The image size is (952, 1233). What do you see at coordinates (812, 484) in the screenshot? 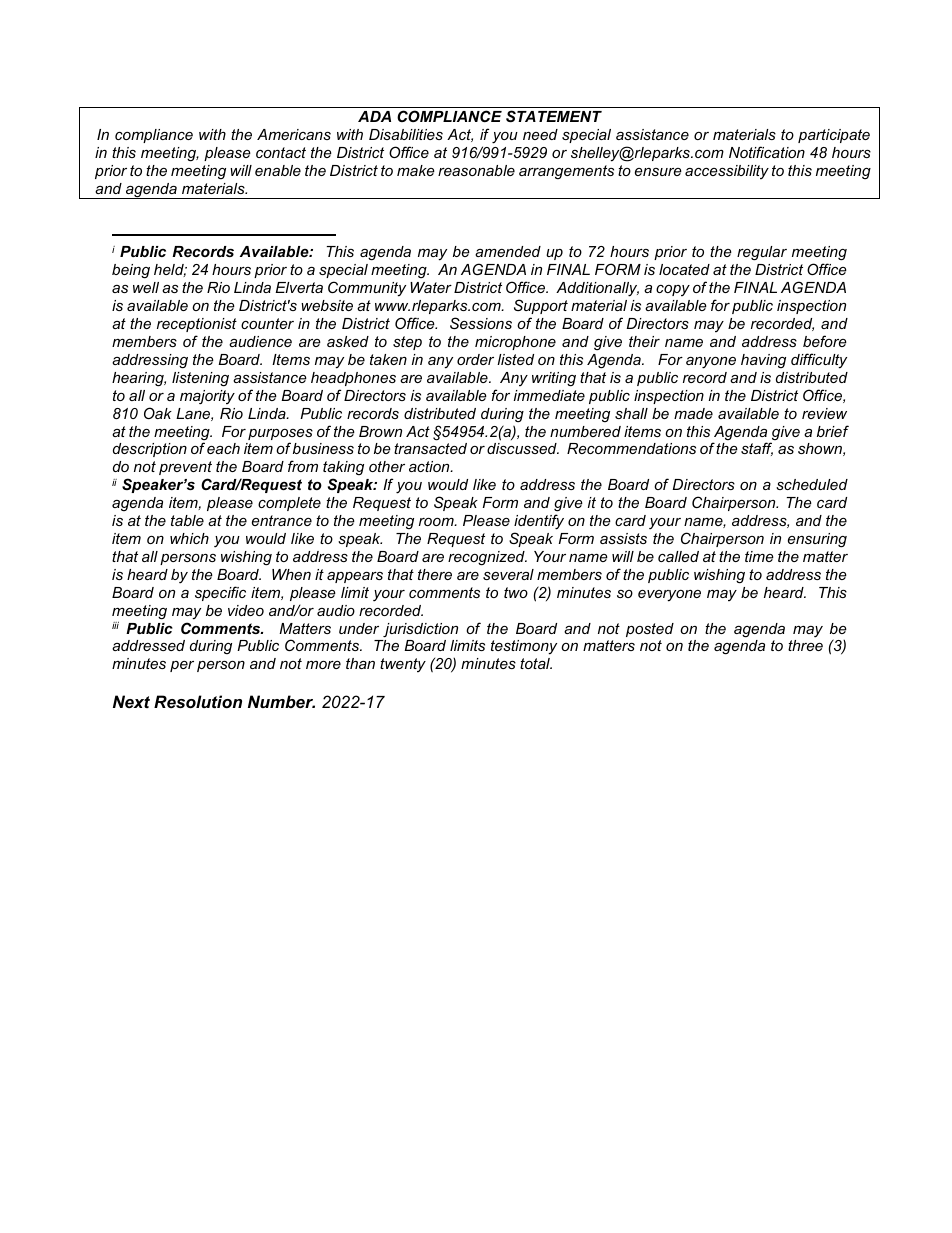
I see `scheduled` at bounding box center [812, 484].
